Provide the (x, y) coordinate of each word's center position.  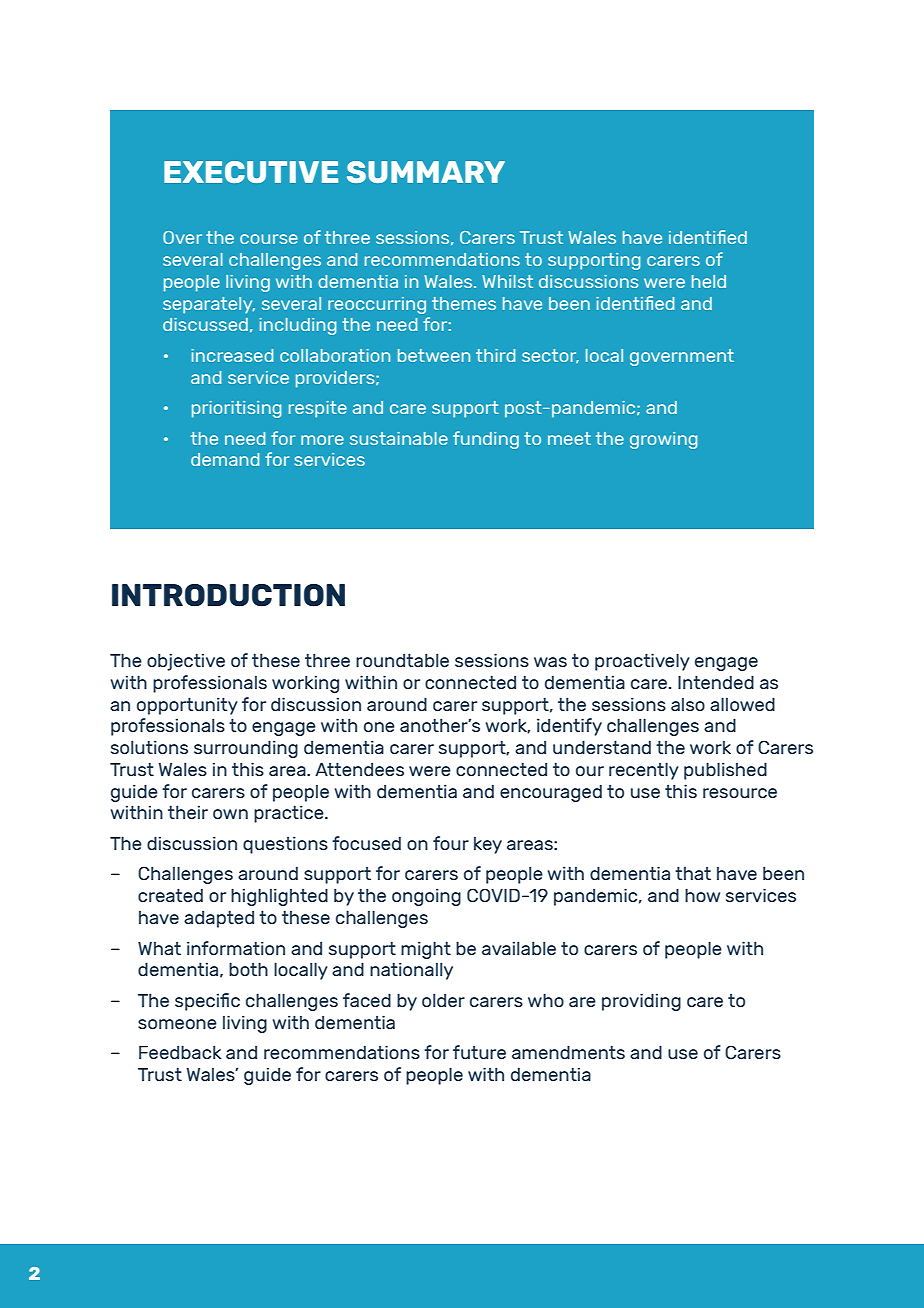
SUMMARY (426, 172)
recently (644, 771)
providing (641, 1002)
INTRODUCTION (228, 595)
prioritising (236, 409)
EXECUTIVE (251, 172)
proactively (642, 662)
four (451, 843)
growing (663, 440)
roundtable (402, 660)
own (230, 814)
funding (486, 440)
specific (207, 1002)
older (443, 1000)
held (709, 281)
